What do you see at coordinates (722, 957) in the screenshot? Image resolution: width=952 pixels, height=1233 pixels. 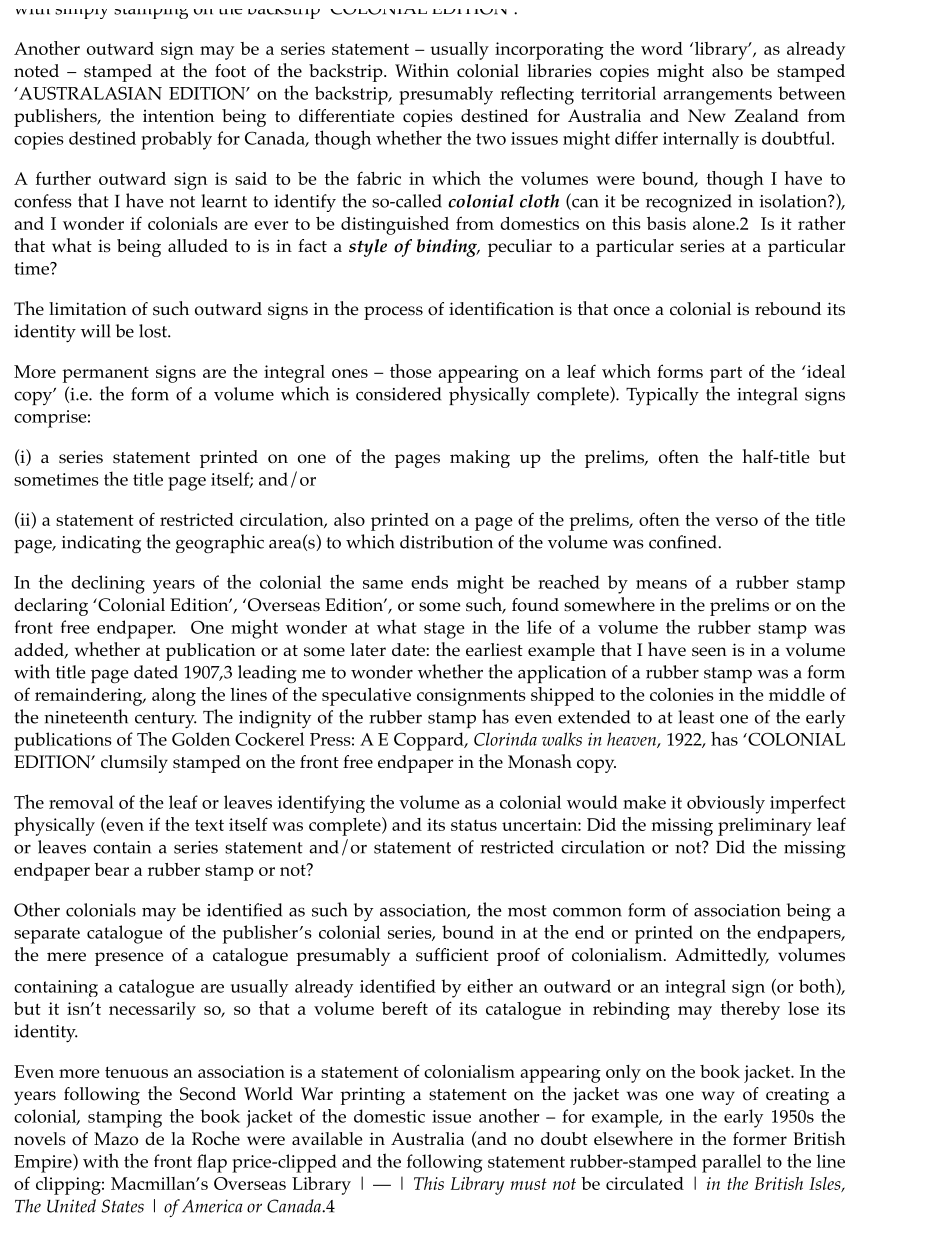 I see `Admittedly` at bounding box center [722, 957].
